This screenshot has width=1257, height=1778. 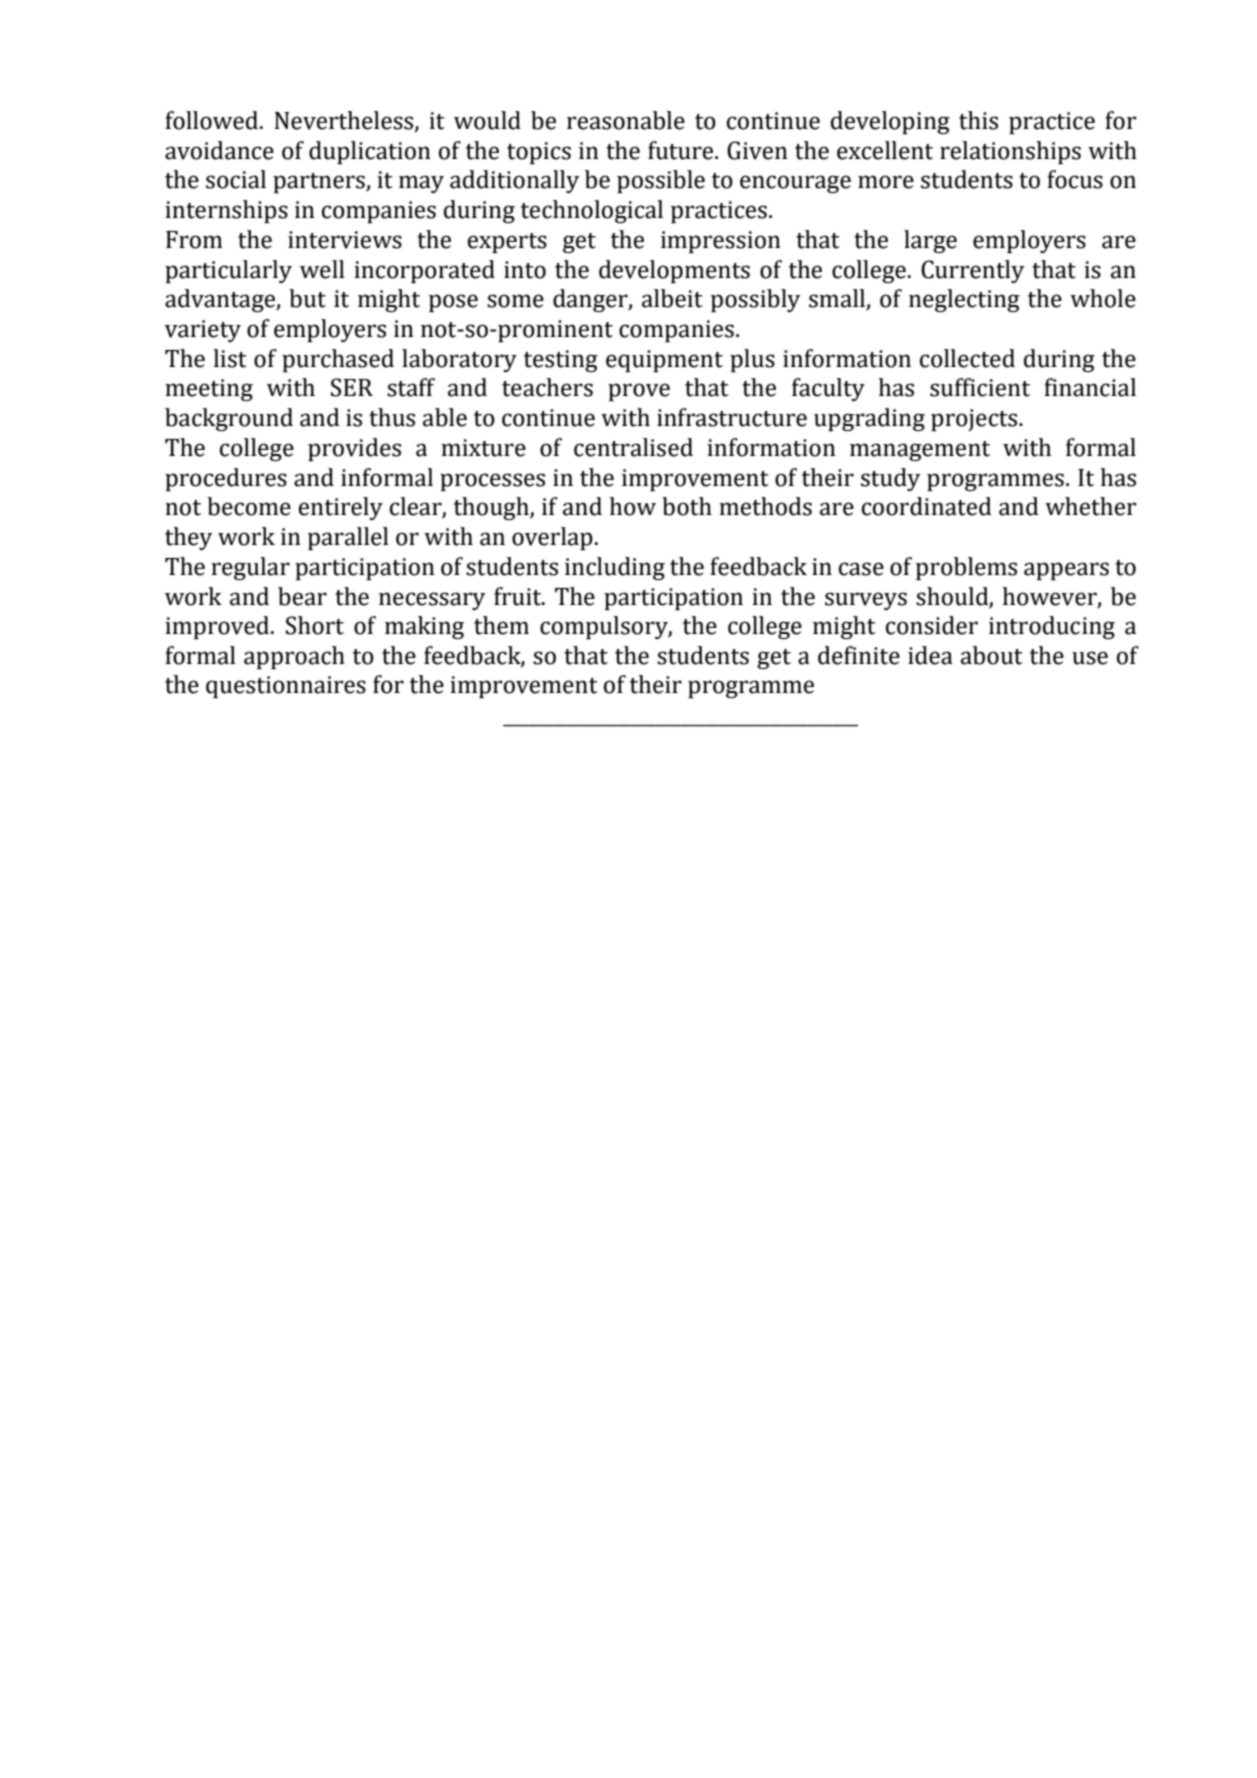 What do you see at coordinates (352, 387) in the screenshot?
I see `SER` at bounding box center [352, 387].
